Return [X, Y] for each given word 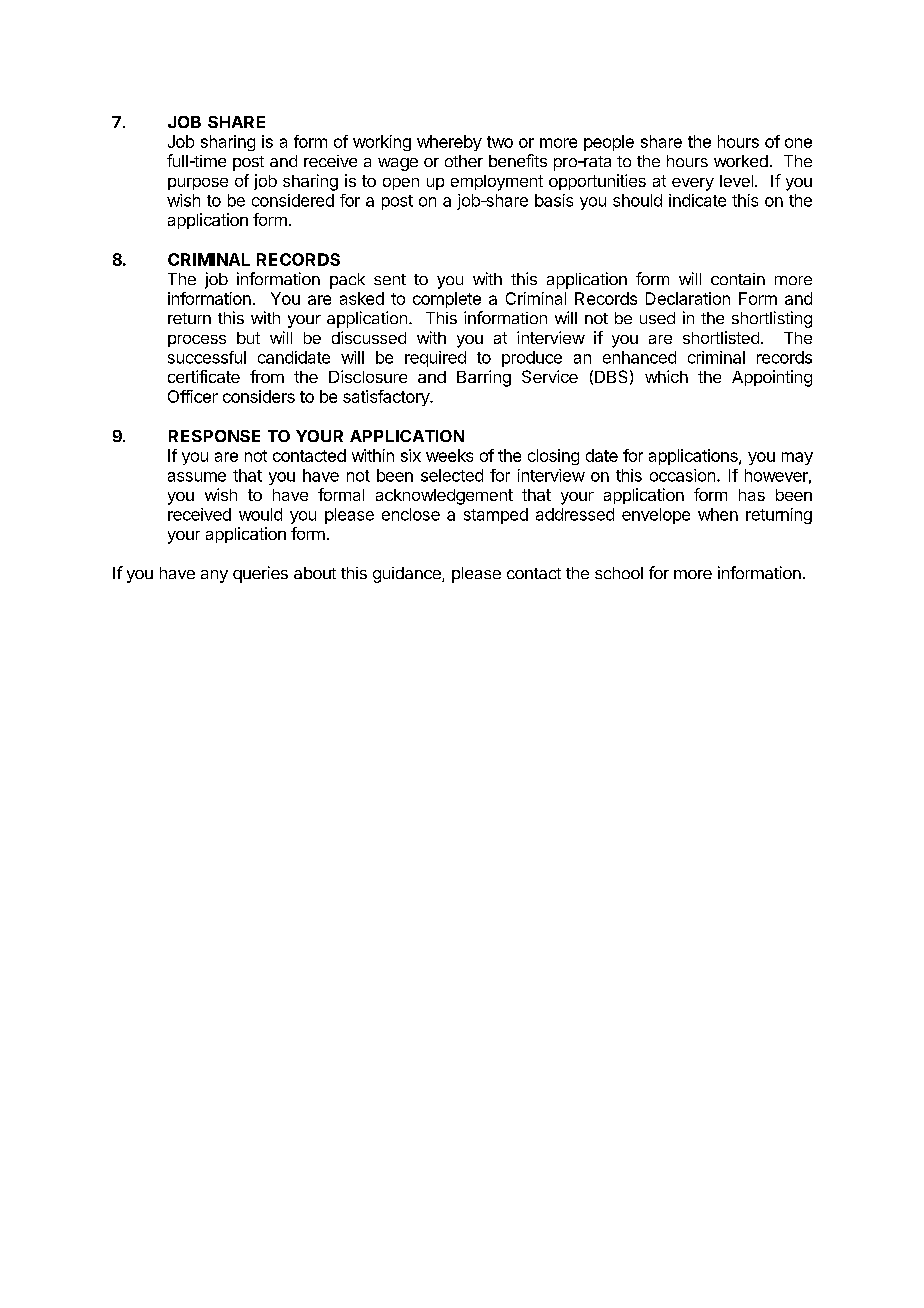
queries [260, 574]
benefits [518, 160]
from [267, 376]
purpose [198, 184]
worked [741, 161]
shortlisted [721, 337]
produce [532, 359]
